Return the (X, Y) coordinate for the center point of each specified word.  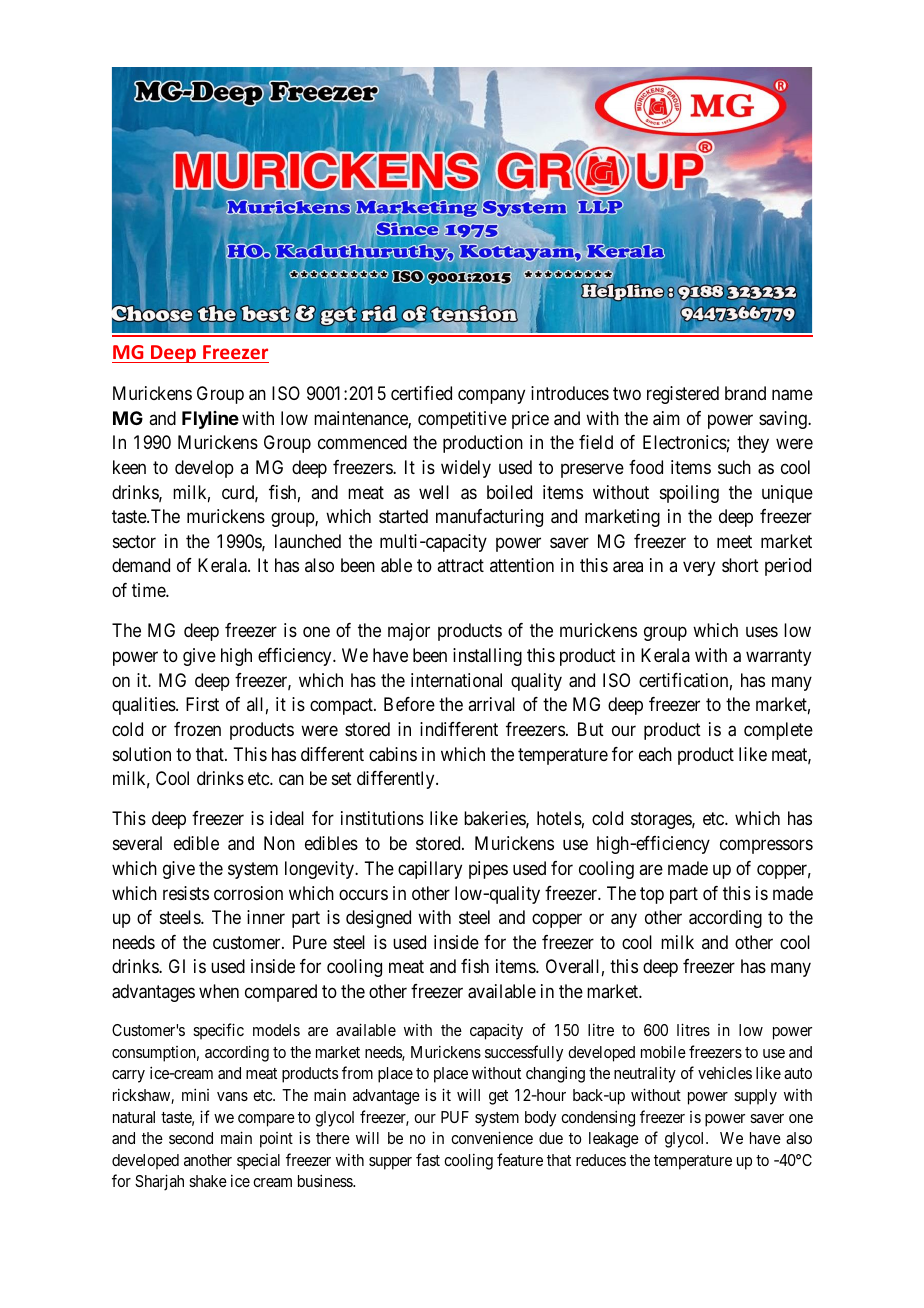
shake (208, 1181)
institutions (382, 818)
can (291, 780)
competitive (462, 420)
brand (745, 393)
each (655, 754)
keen (129, 467)
